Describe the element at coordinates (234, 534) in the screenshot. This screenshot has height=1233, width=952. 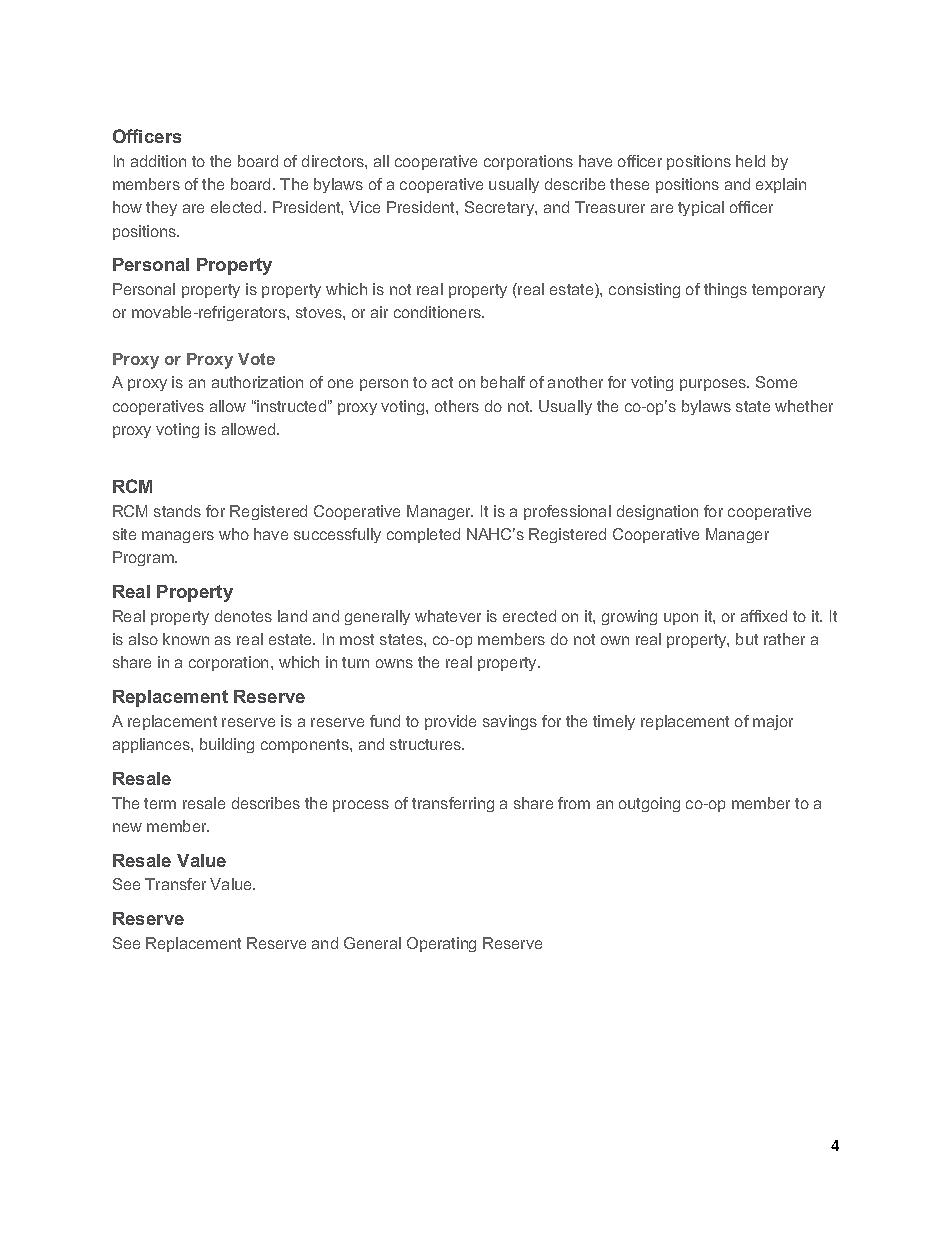
I see `who` at that location.
